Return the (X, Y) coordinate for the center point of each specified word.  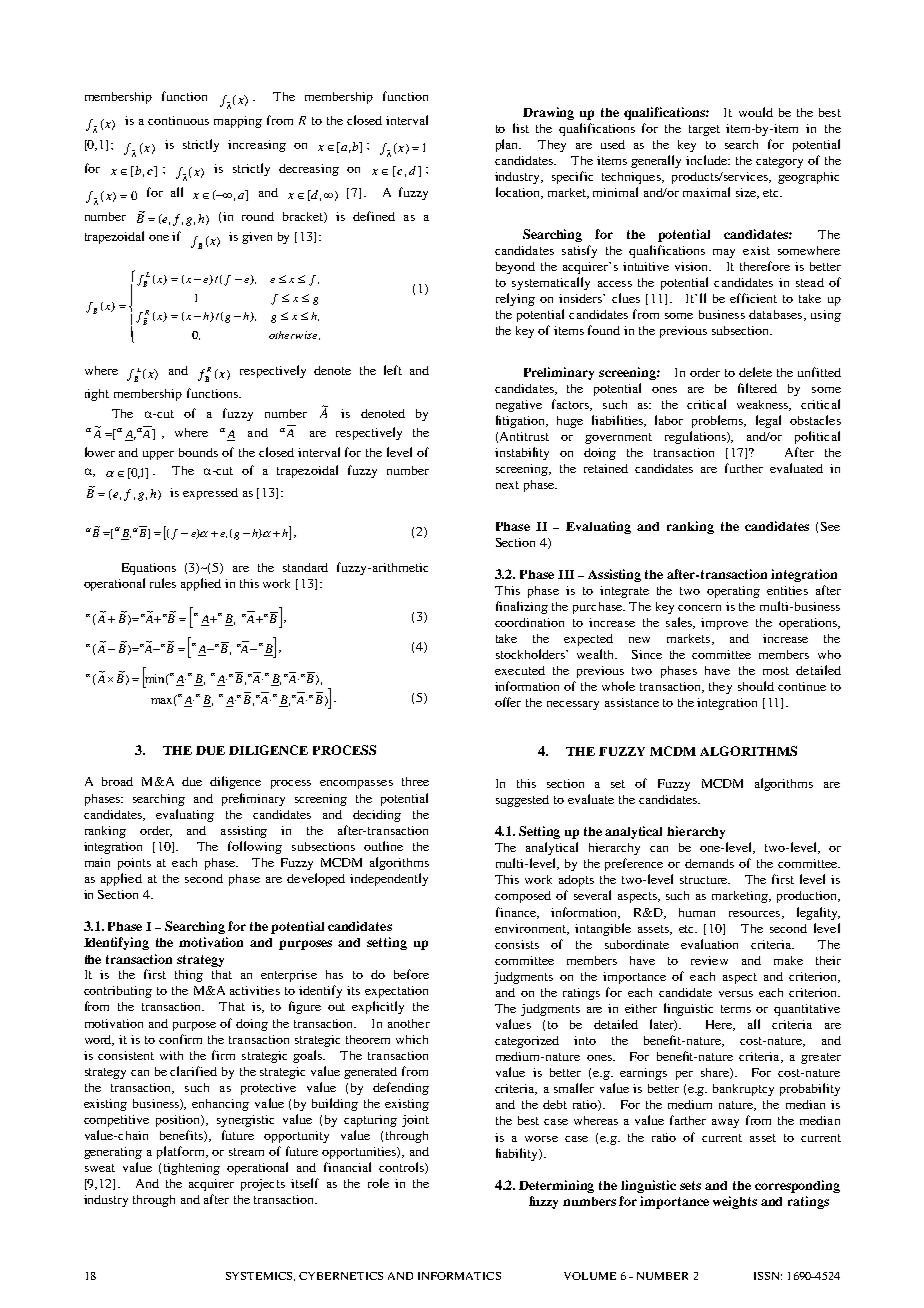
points (134, 864)
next (507, 485)
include (708, 160)
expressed (210, 494)
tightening (192, 1169)
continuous (178, 120)
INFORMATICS (459, 1276)
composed (523, 897)
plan (508, 145)
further (744, 468)
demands (709, 863)
